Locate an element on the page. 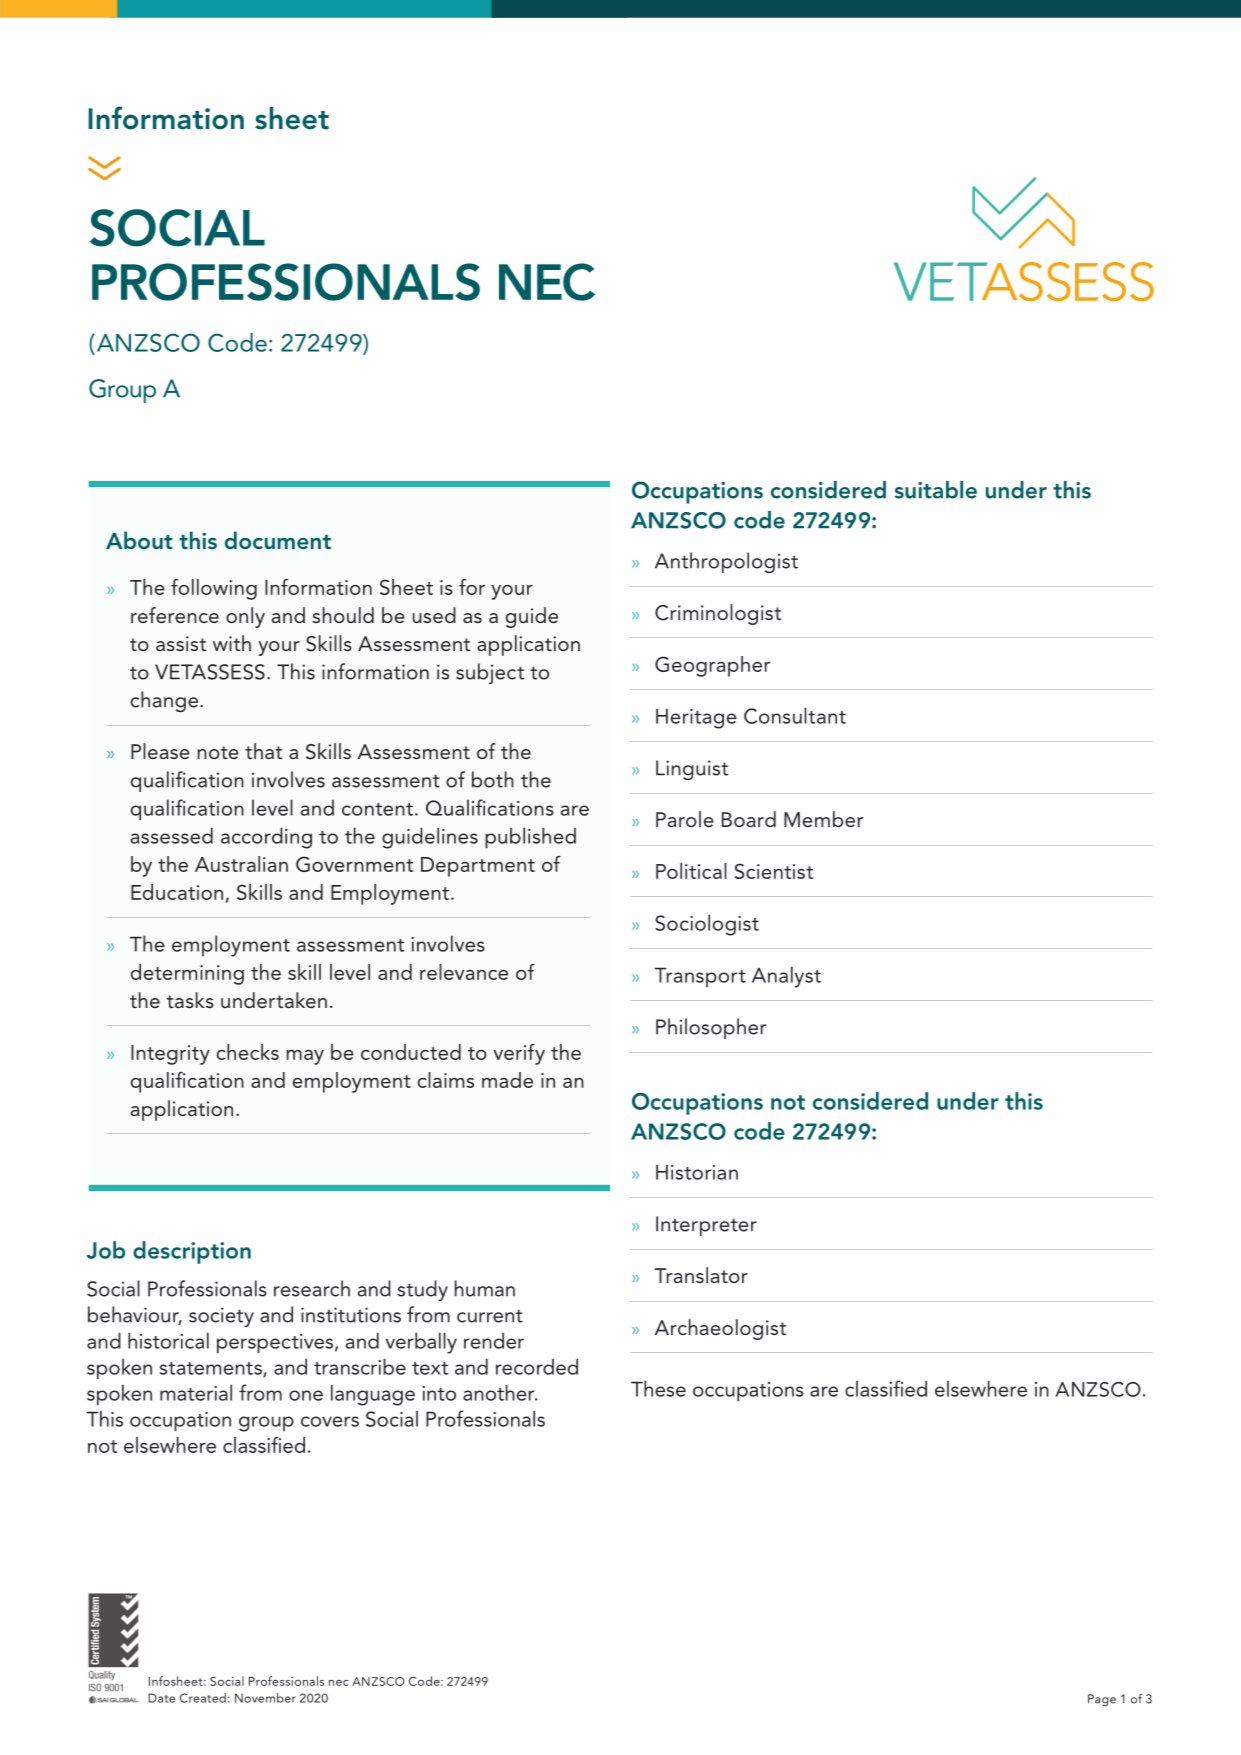 This image has width=1241, height=1755. document is located at coordinates (278, 540).
